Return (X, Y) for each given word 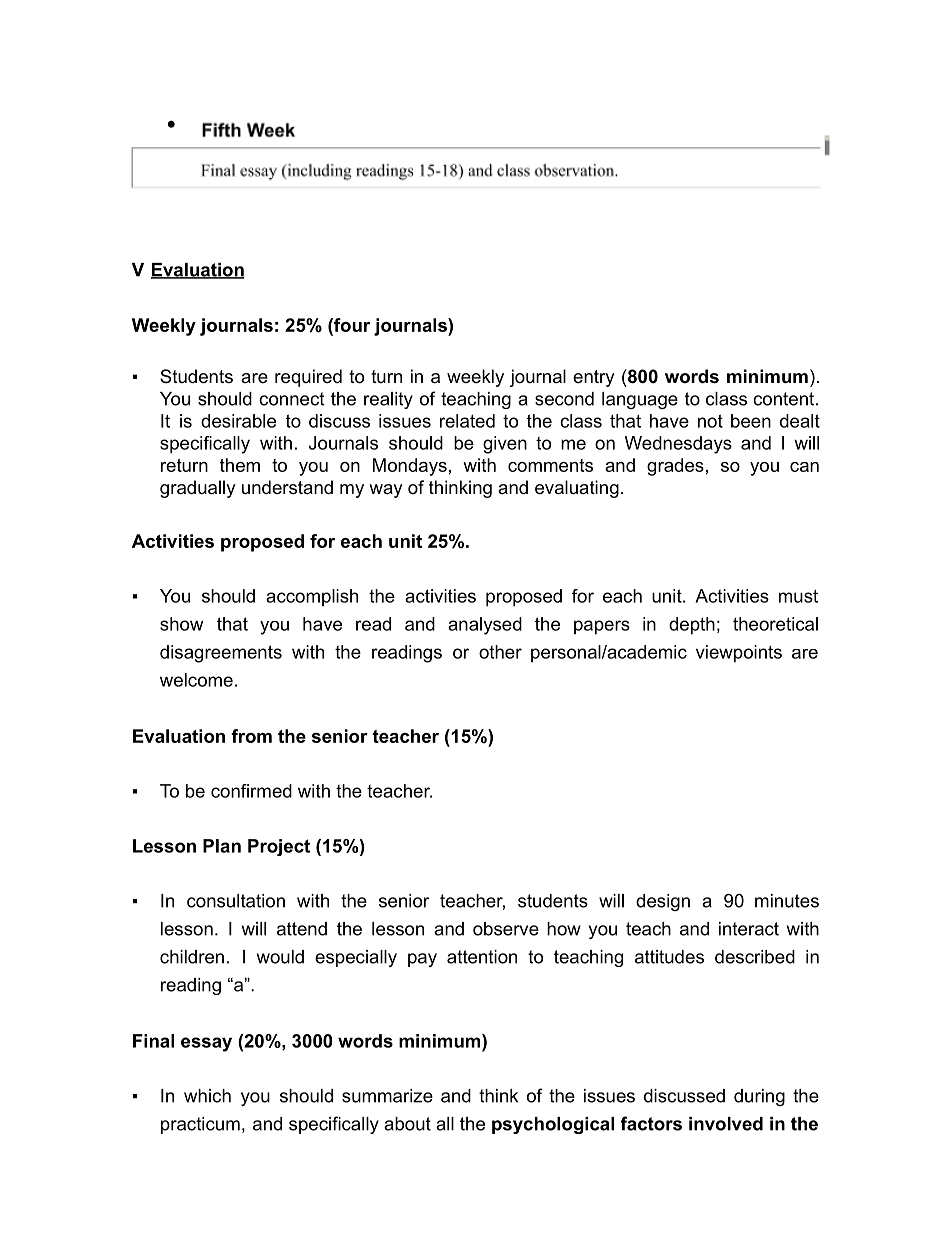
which (207, 1096)
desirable (238, 421)
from (251, 736)
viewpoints (739, 654)
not (710, 421)
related (467, 421)
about (407, 1124)
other (500, 652)
